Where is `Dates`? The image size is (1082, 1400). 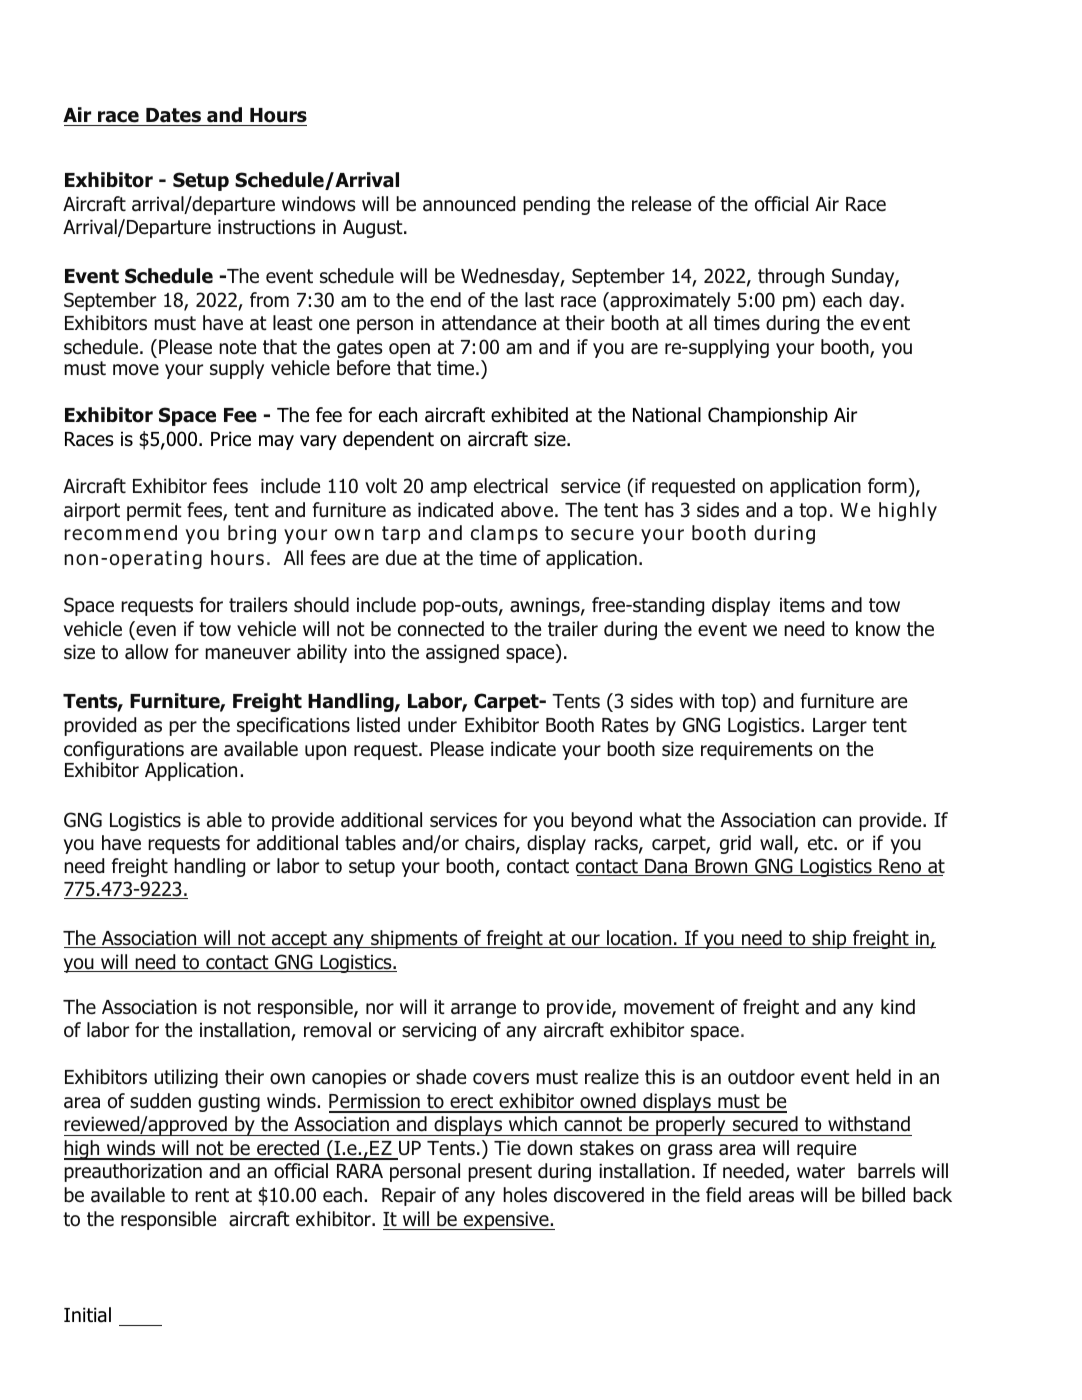 Dates is located at coordinates (173, 117).
